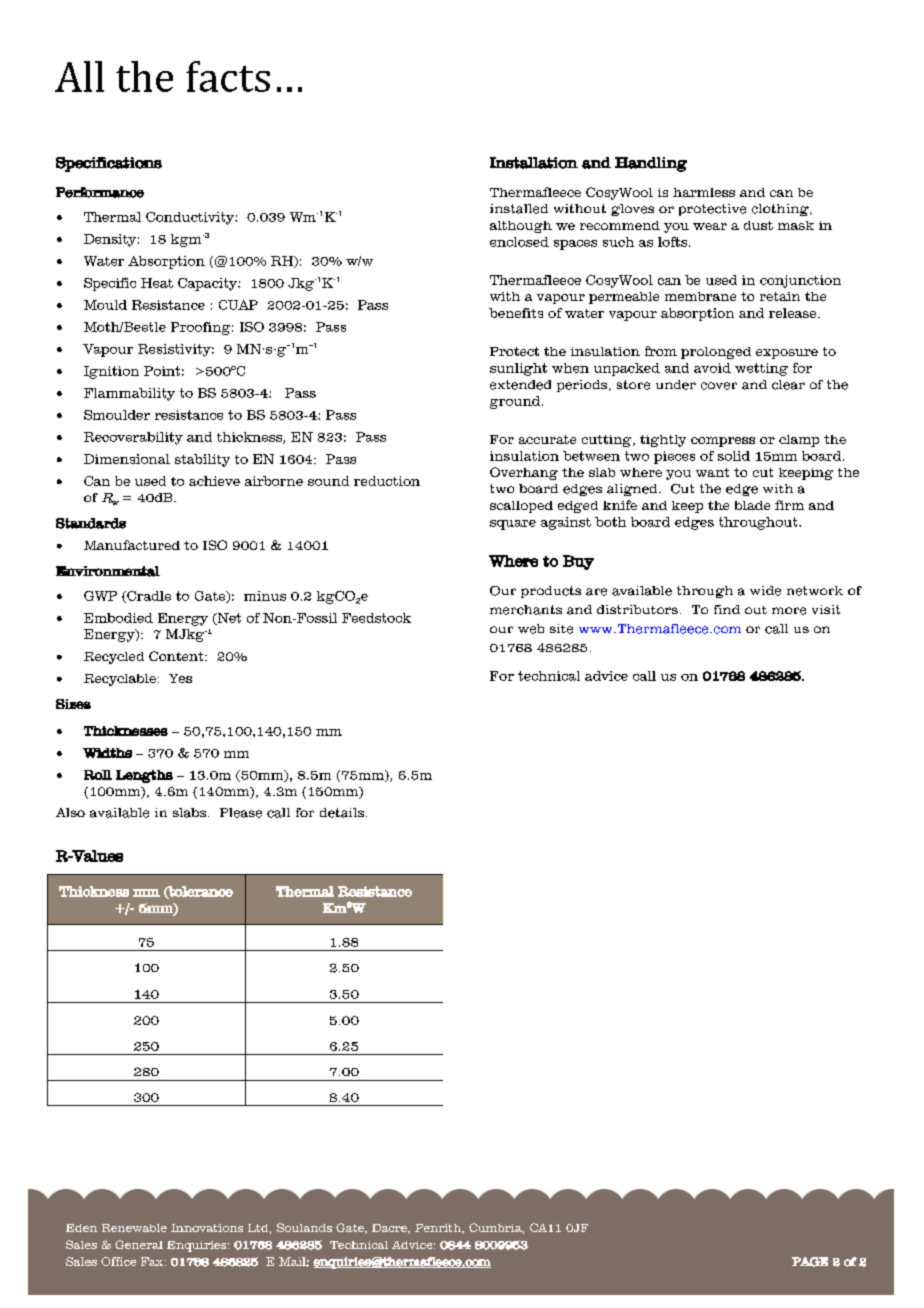 This screenshot has height=1308, width=924. I want to click on harmless, so click(704, 192).
